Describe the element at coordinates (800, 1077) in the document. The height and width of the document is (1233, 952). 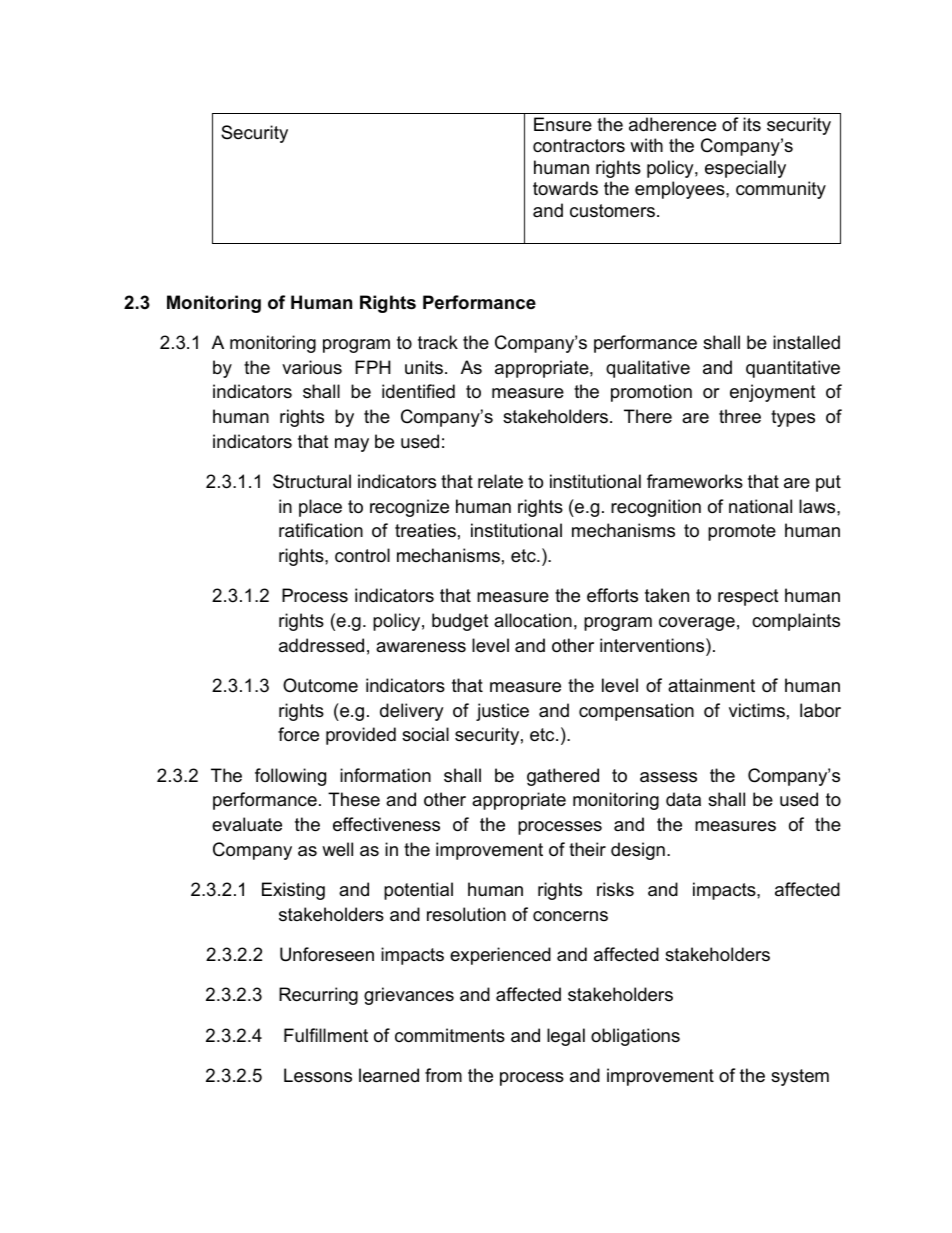
I see `system` at that location.
